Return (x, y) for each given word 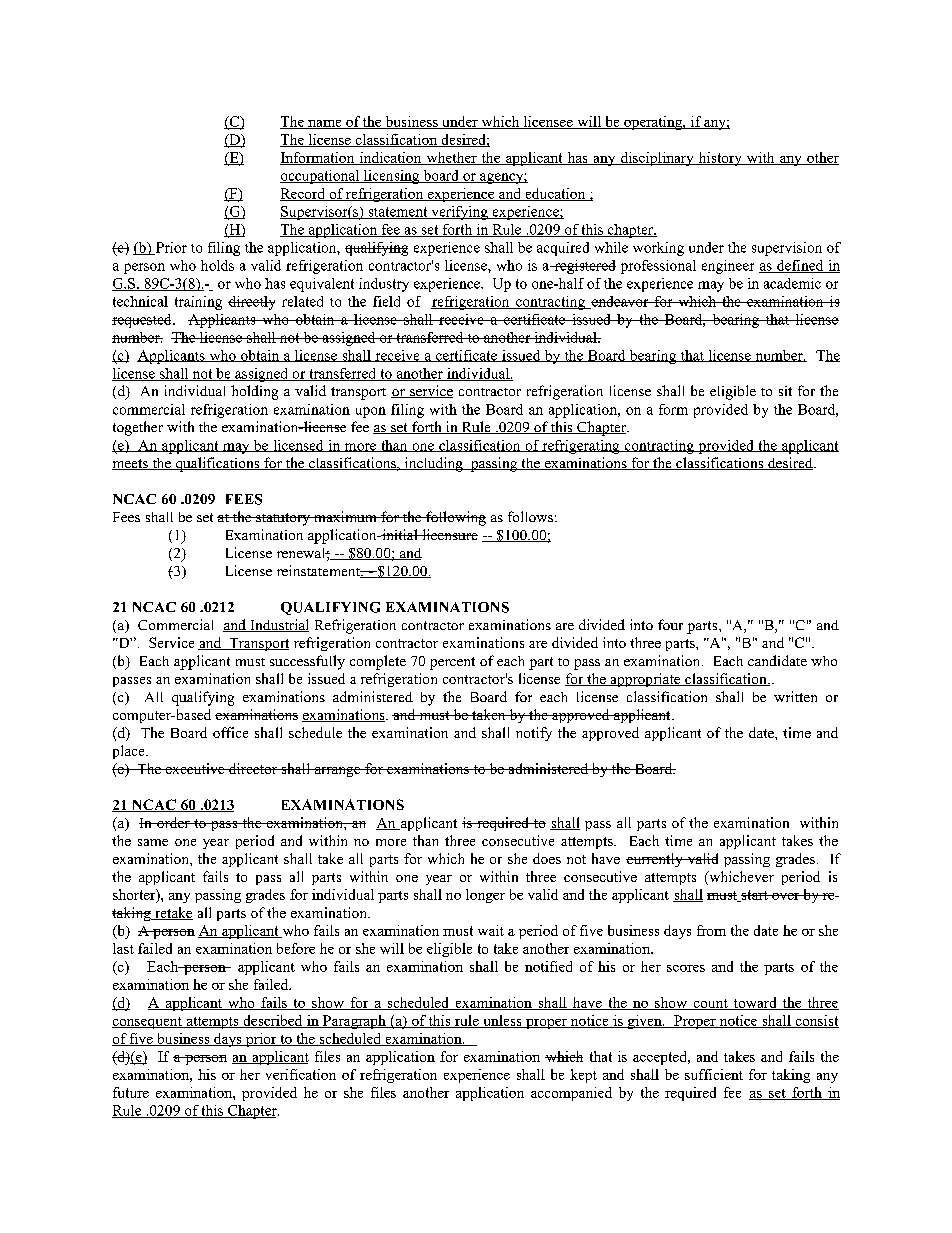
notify (534, 734)
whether (451, 158)
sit (785, 391)
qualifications (217, 464)
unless (502, 1021)
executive (195, 768)
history (720, 159)
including (433, 464)
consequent (148, 1023)
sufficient (714, 1074)
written (795, 696)
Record (303, 194)
